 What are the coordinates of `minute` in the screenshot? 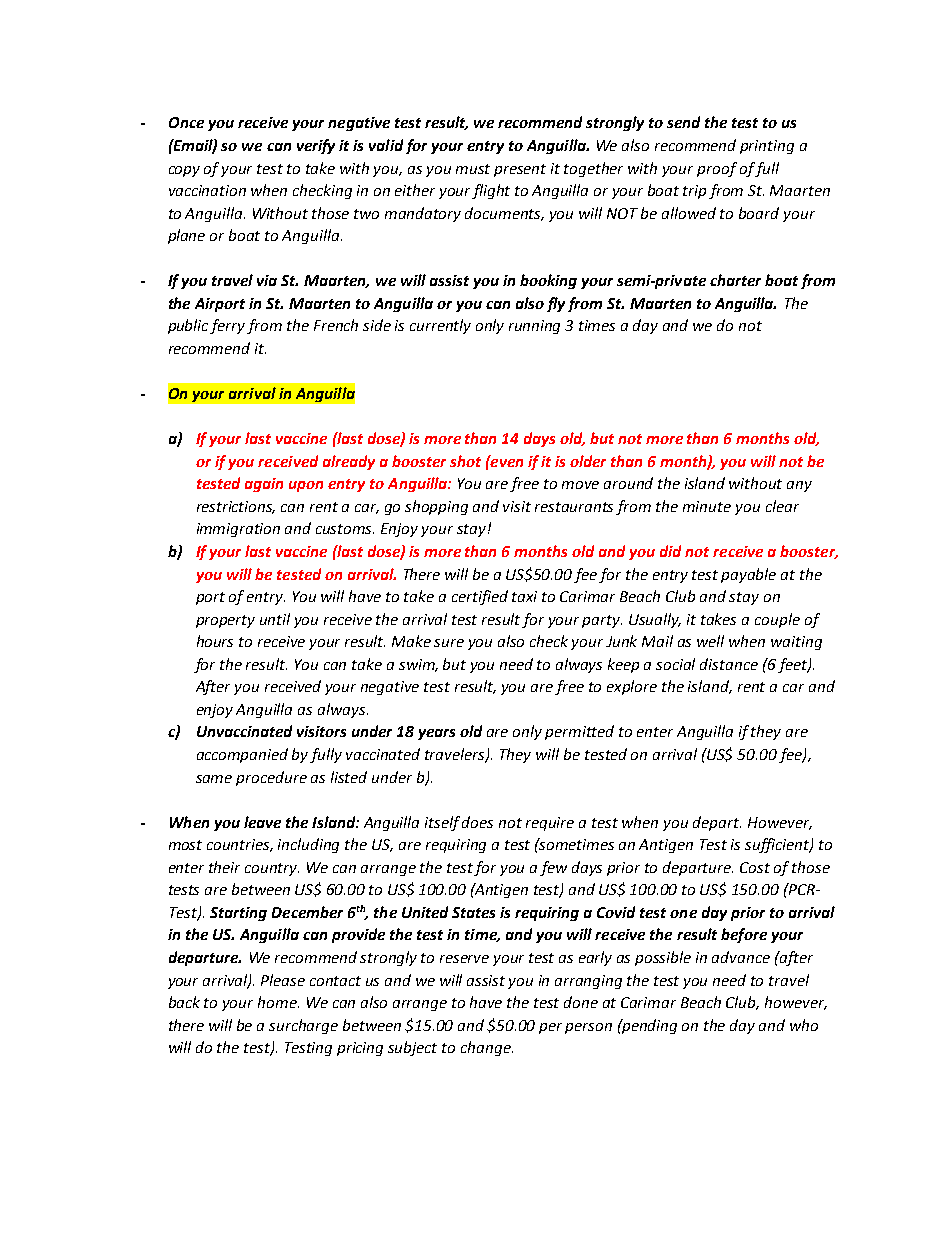 It's located at (707, 506).
